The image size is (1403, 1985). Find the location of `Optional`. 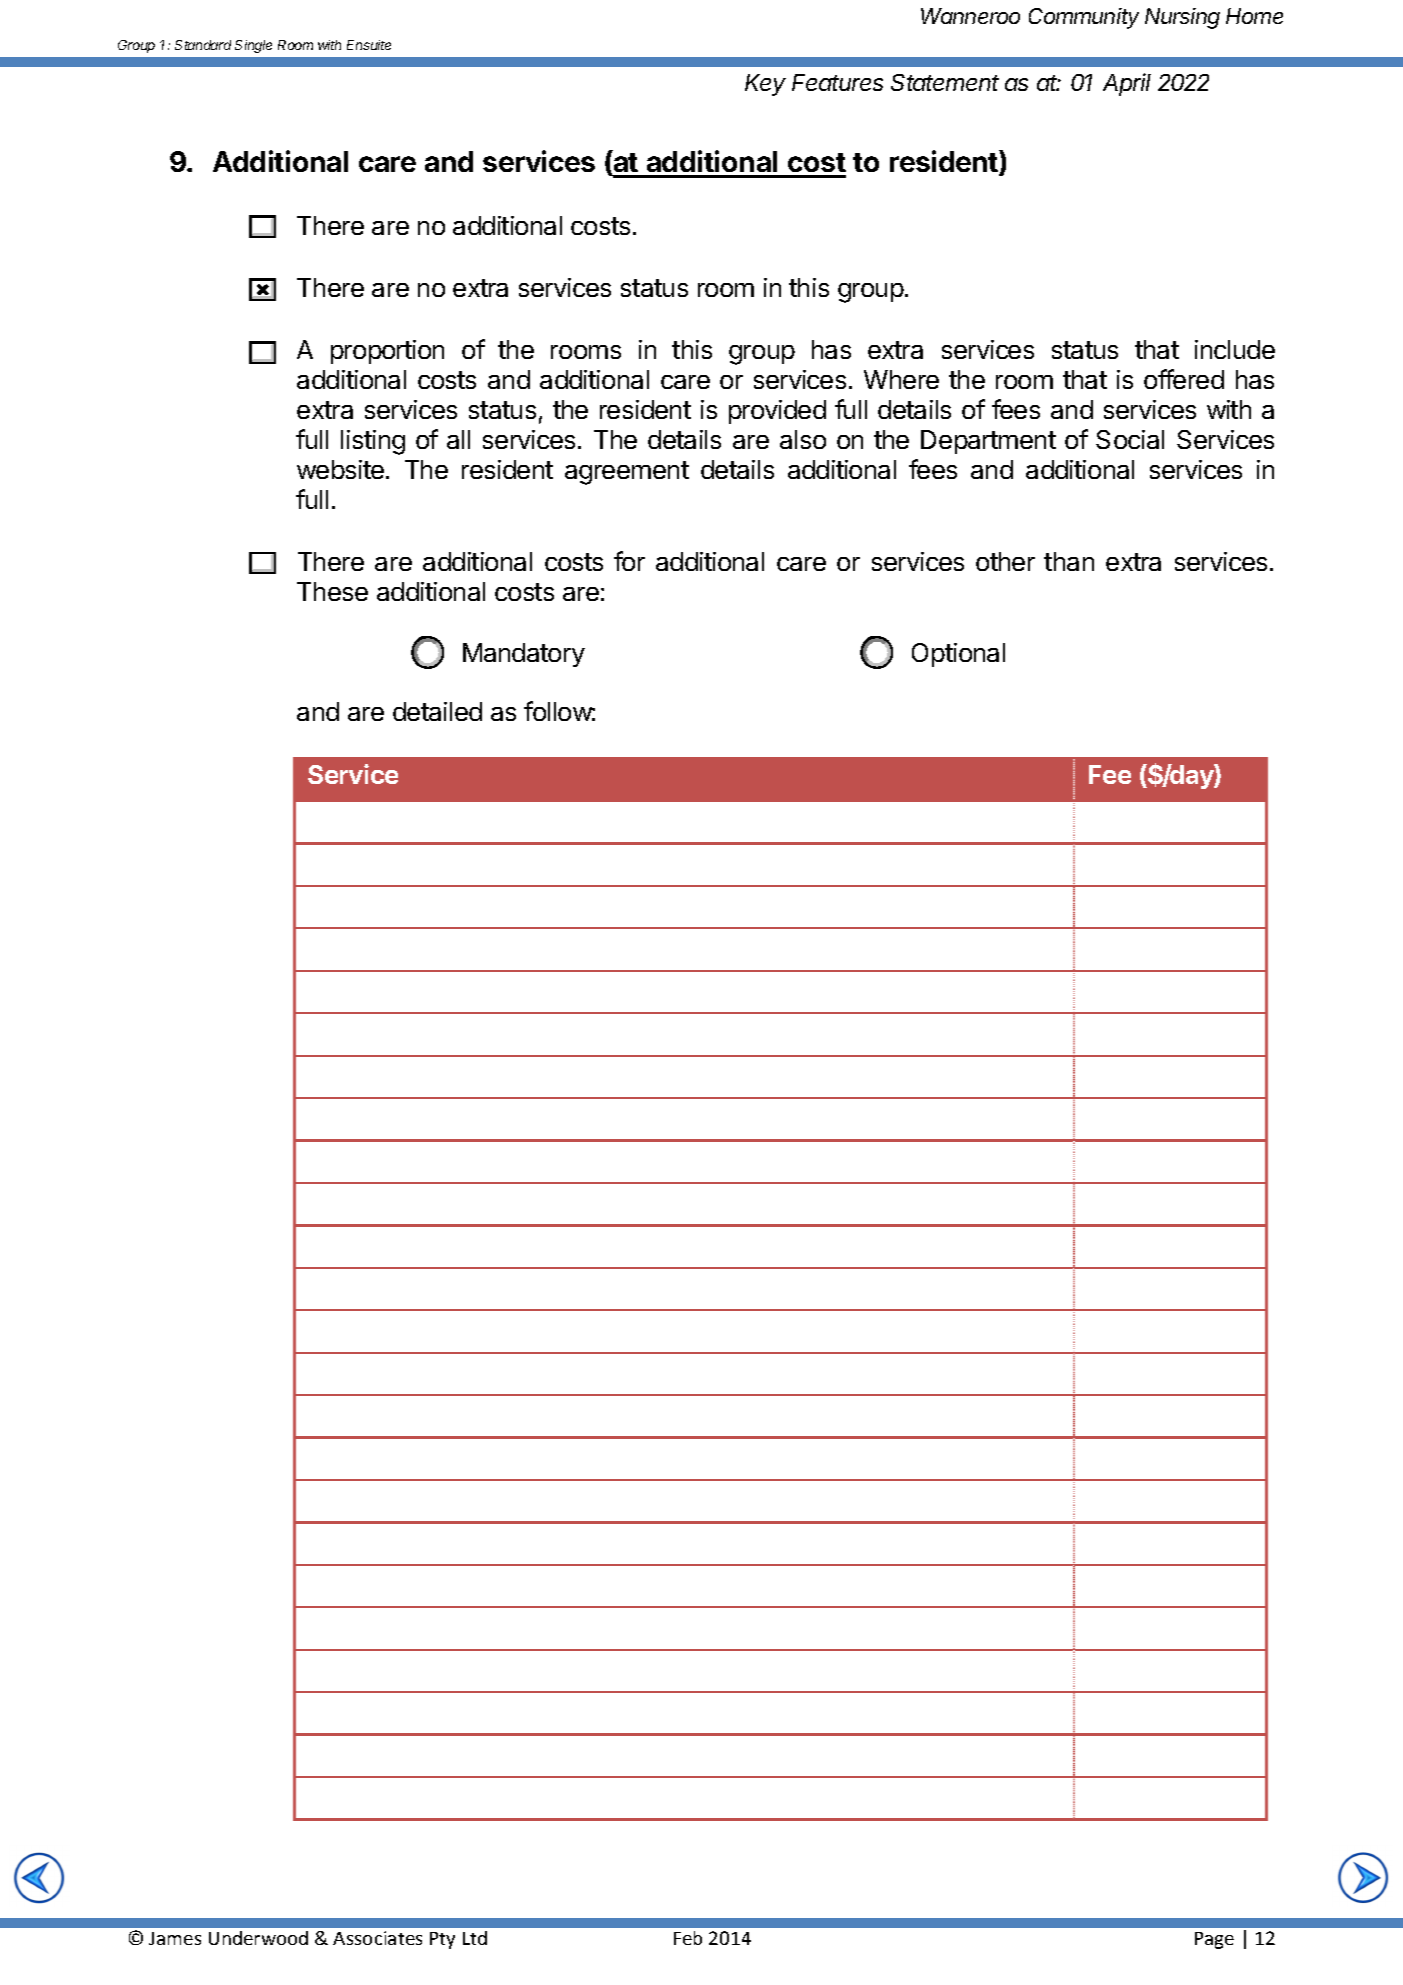

Optional is located at coordinates (958, 655).
